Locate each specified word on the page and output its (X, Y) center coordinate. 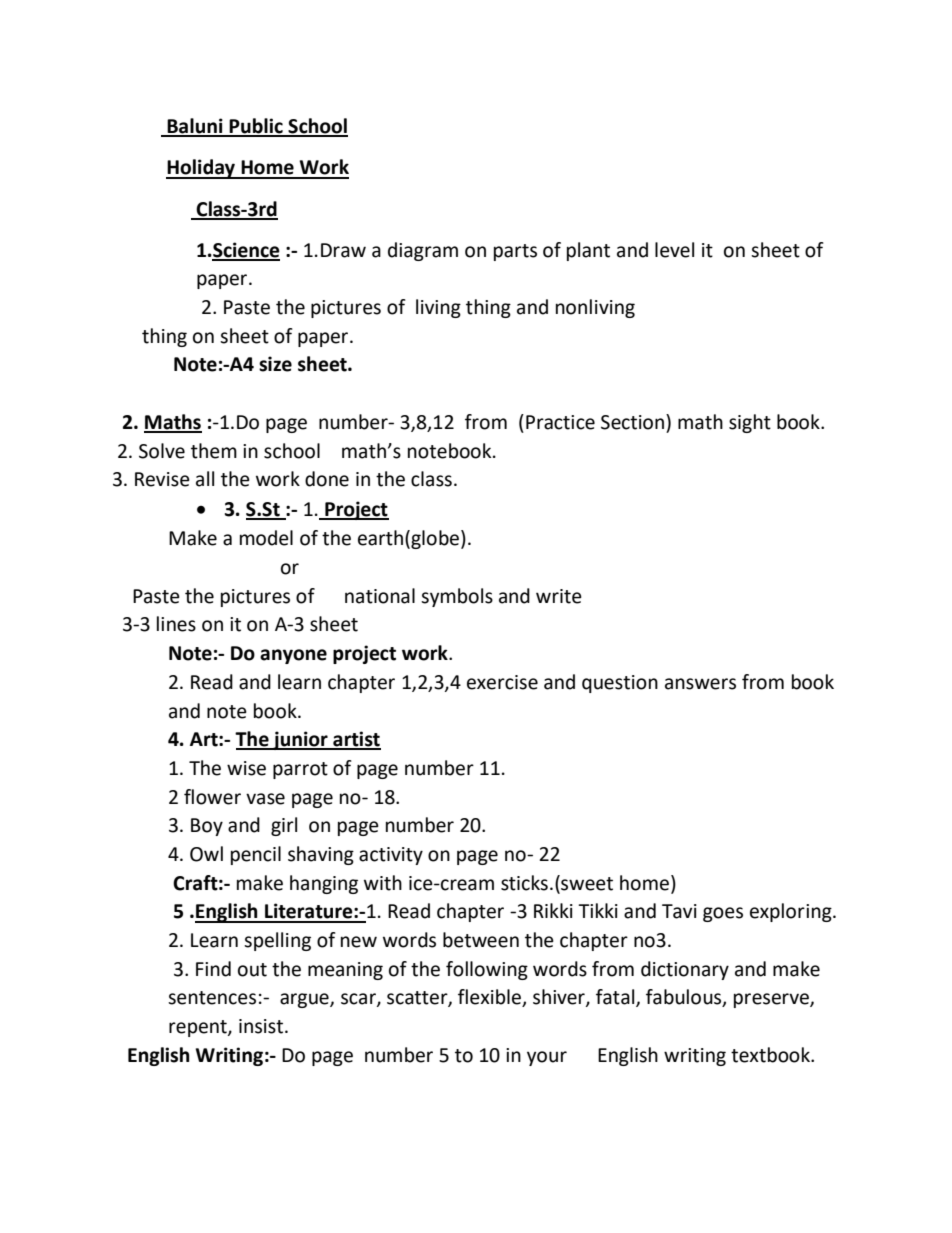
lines (176, 624)
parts (515, 252)
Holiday (201, 169)
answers (700, 684)
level (674, 250)
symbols (457, 597)
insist (262, 1026)
